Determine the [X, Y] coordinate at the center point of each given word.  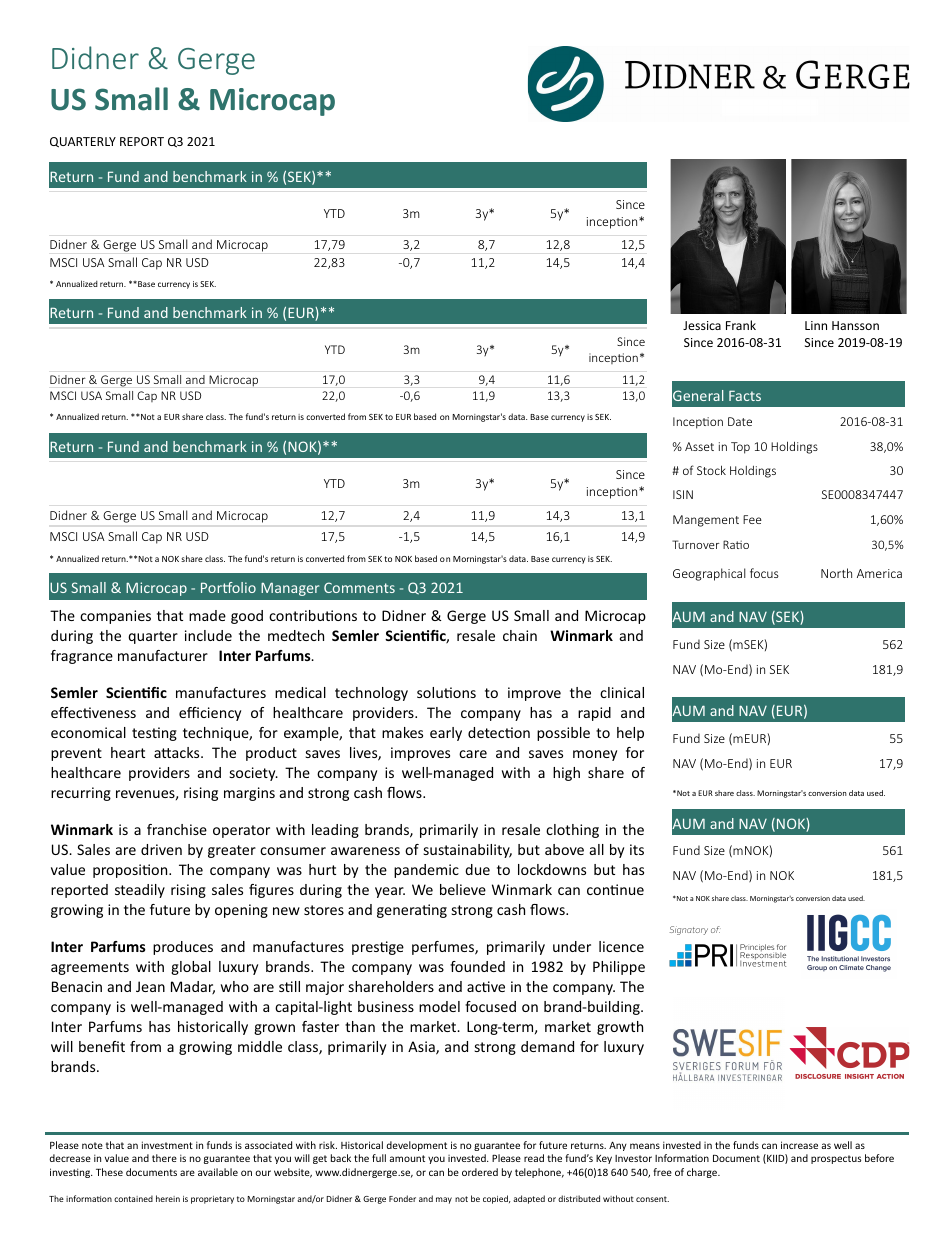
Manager [290, 589]
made [207, 615]
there [164, 1158]
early [446, 734]
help [630, 734]
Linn [816, 325]
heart [128, 752]
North [836, 573]
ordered [480, 1172]
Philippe [619, 968]
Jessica [702, 325]
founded [477, 966]
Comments [359, 587]
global [191, 968]
